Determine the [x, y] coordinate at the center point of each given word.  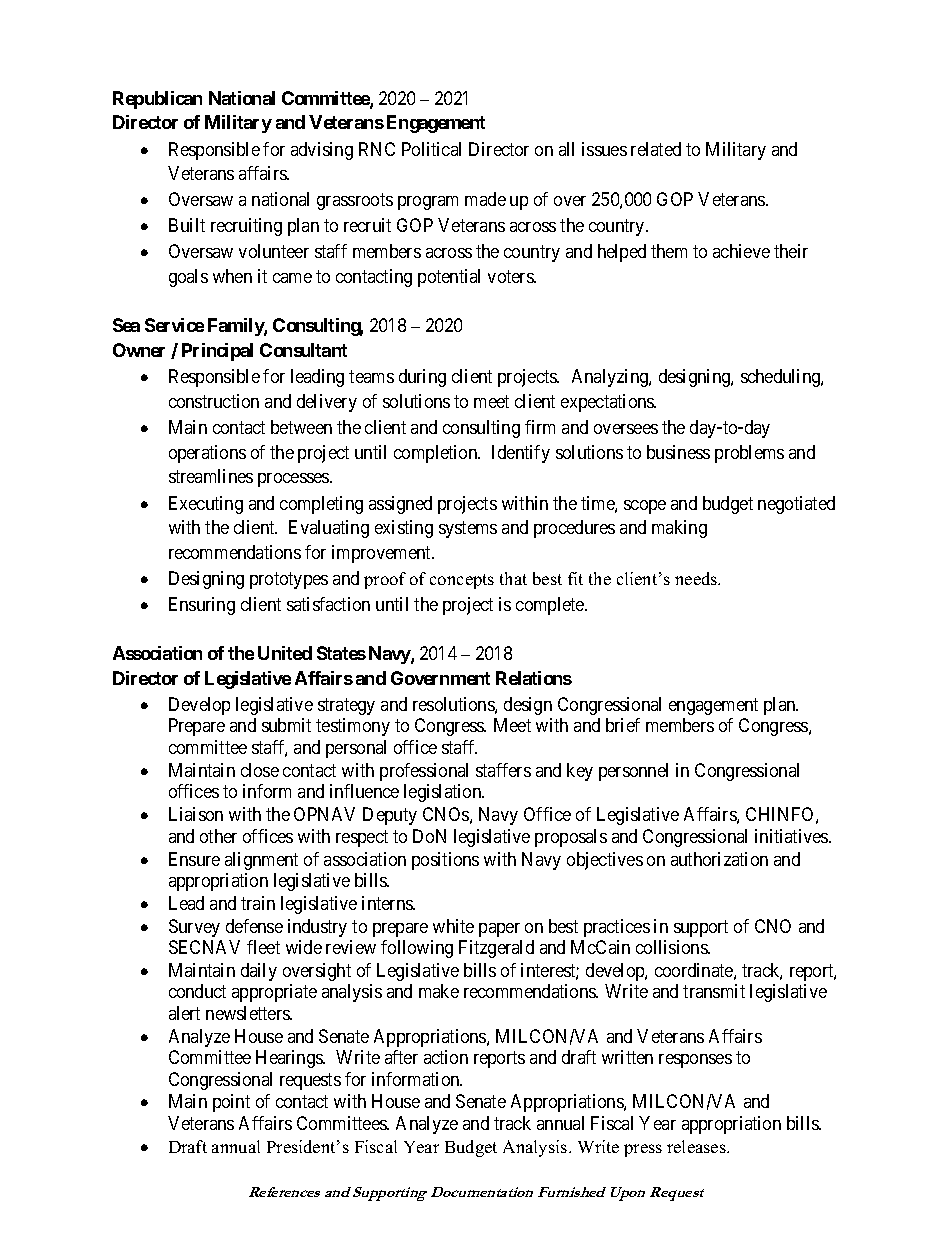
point [231, 1103]
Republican [157, 100]
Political [431, 149]
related [656, 149]
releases [697, 1146]
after [401, 1057]
